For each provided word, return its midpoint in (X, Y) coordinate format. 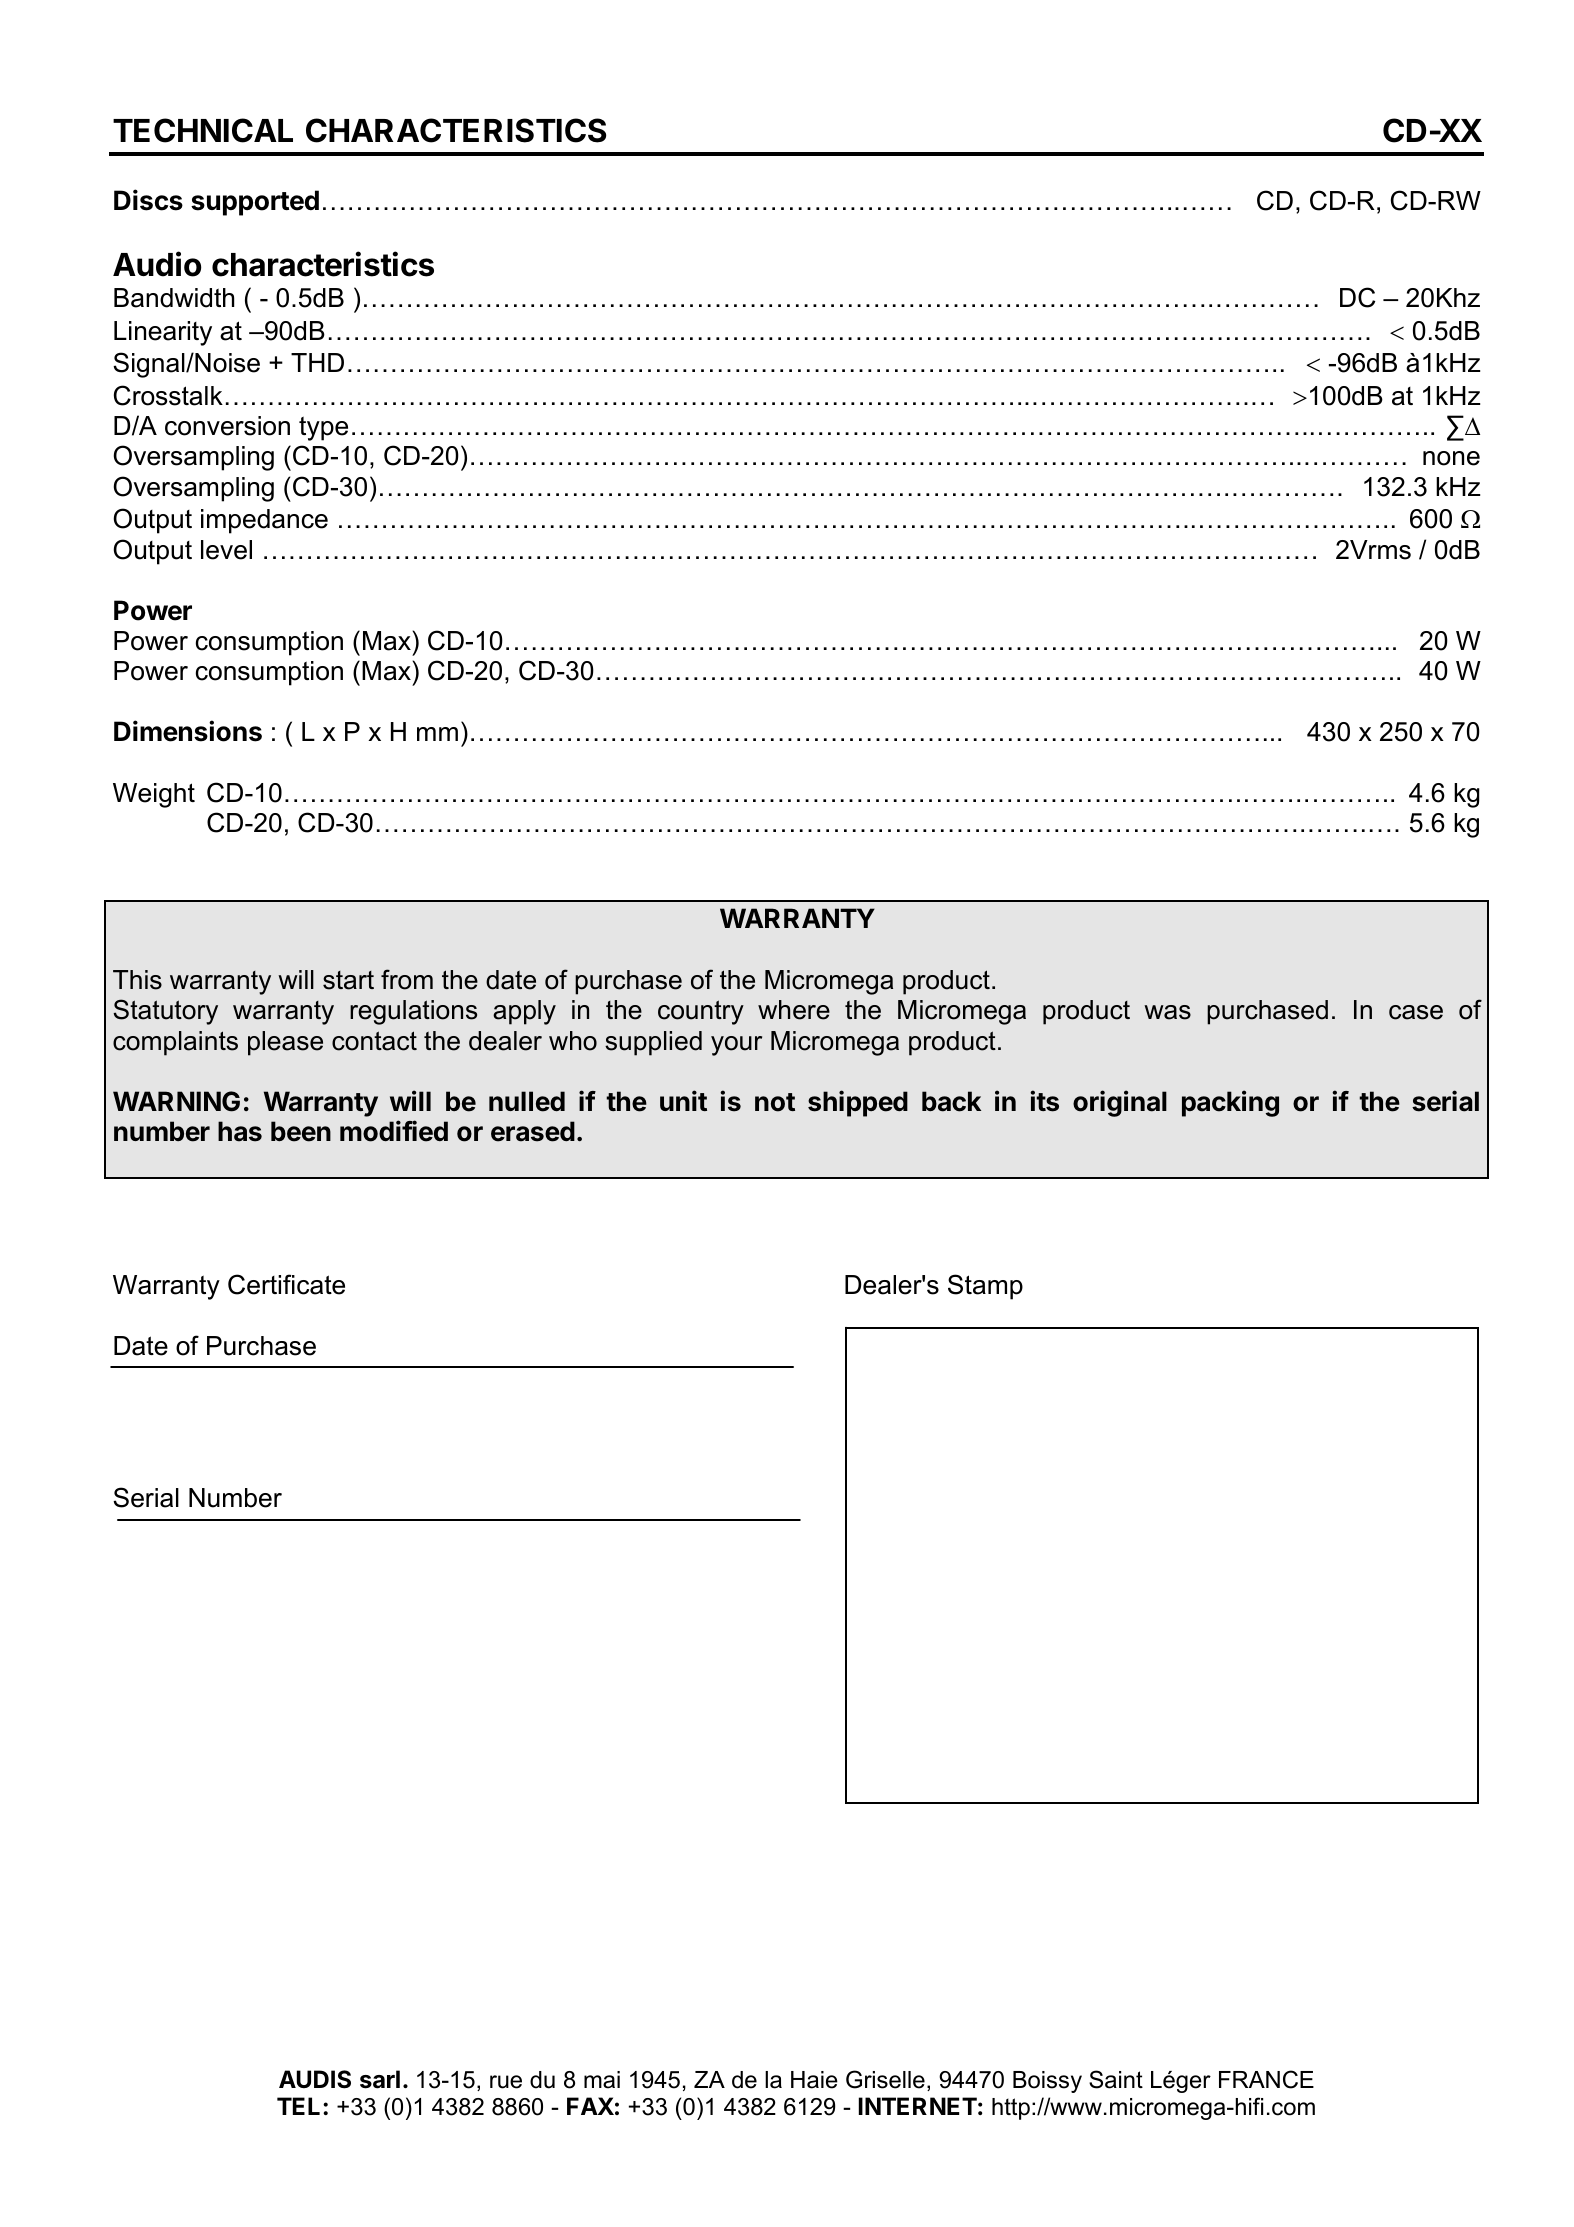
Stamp (985, 1287)
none (1451, 458)
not (775, 1102)
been (301, 1131)
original (1120, 1103)
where (794, 1010)
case (1416, 1012)
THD (317, 362)
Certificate (286, 1284)
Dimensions (188, 731)
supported (255, 203)
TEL (300, 2106)
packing (1230, 1103)
